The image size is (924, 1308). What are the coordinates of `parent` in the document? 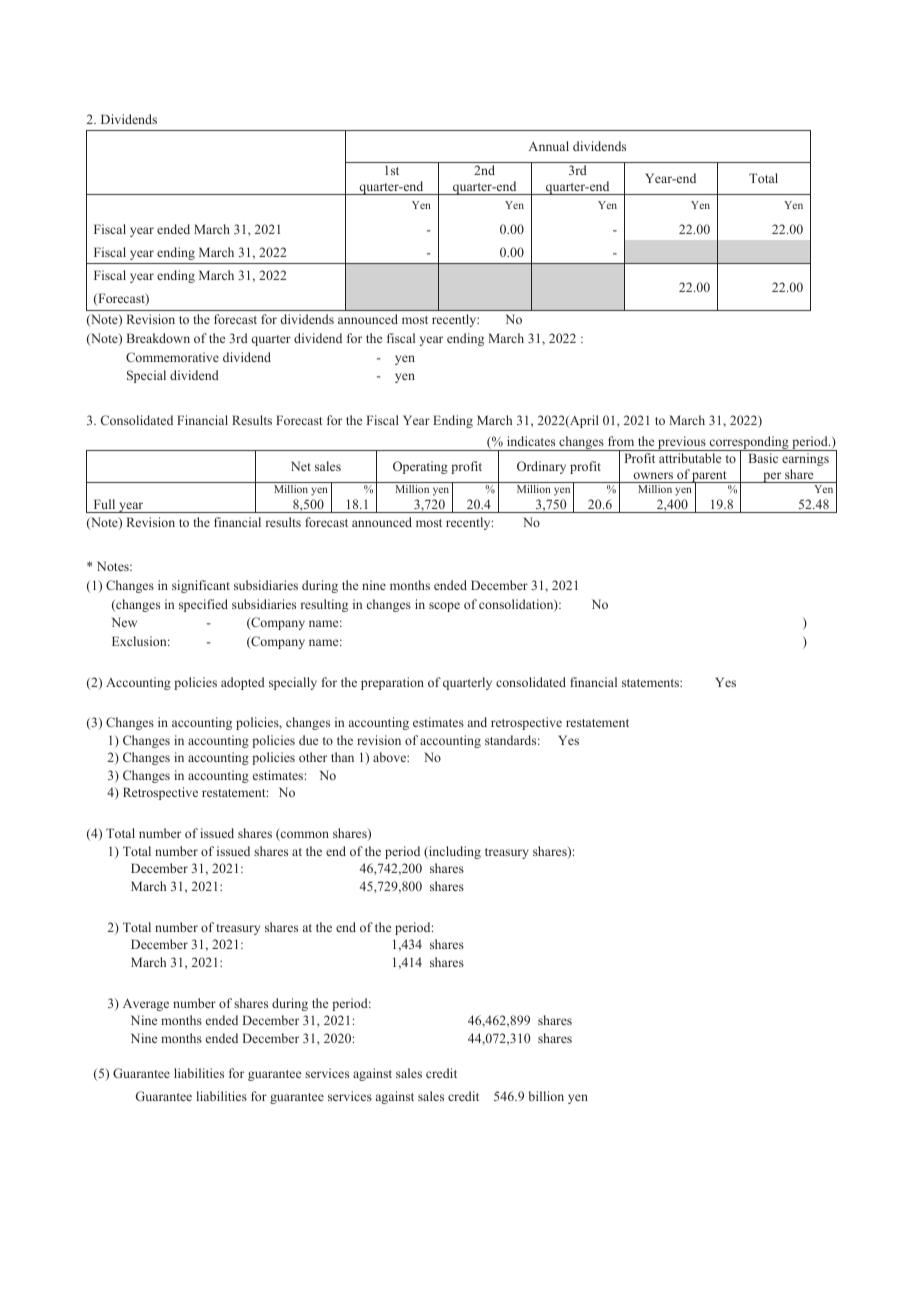 It's located at (710, 478).
